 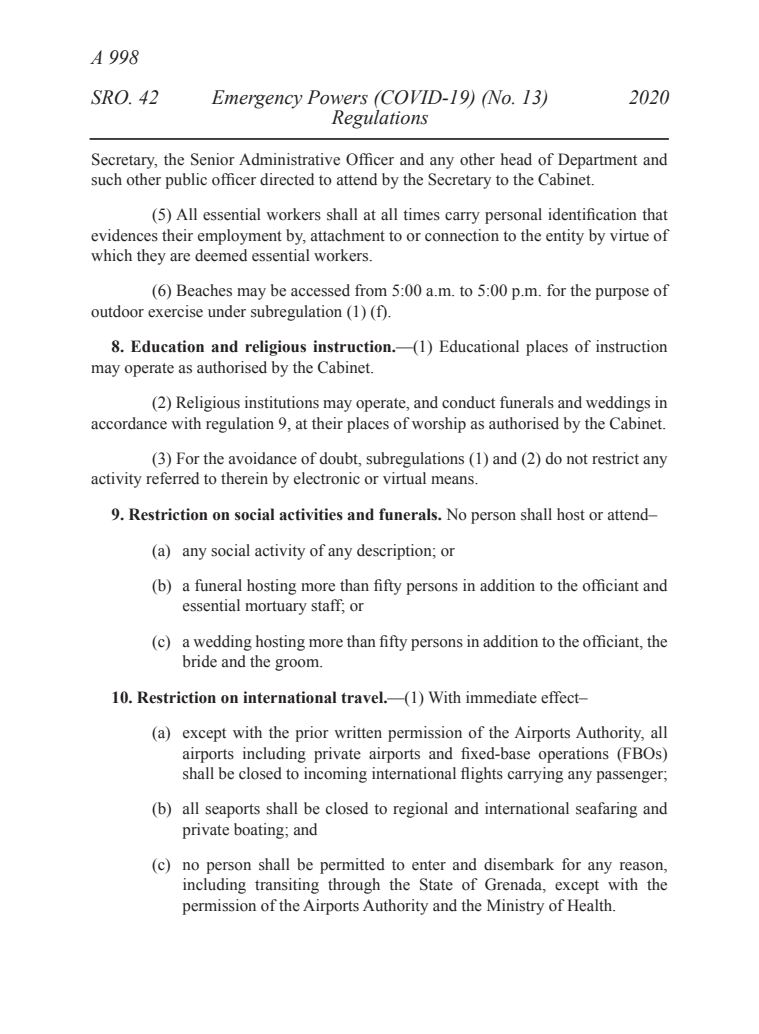 What do you see at coordinates (213, 159) in the image?
I see `Senior` at bounding box center [213, 159].
